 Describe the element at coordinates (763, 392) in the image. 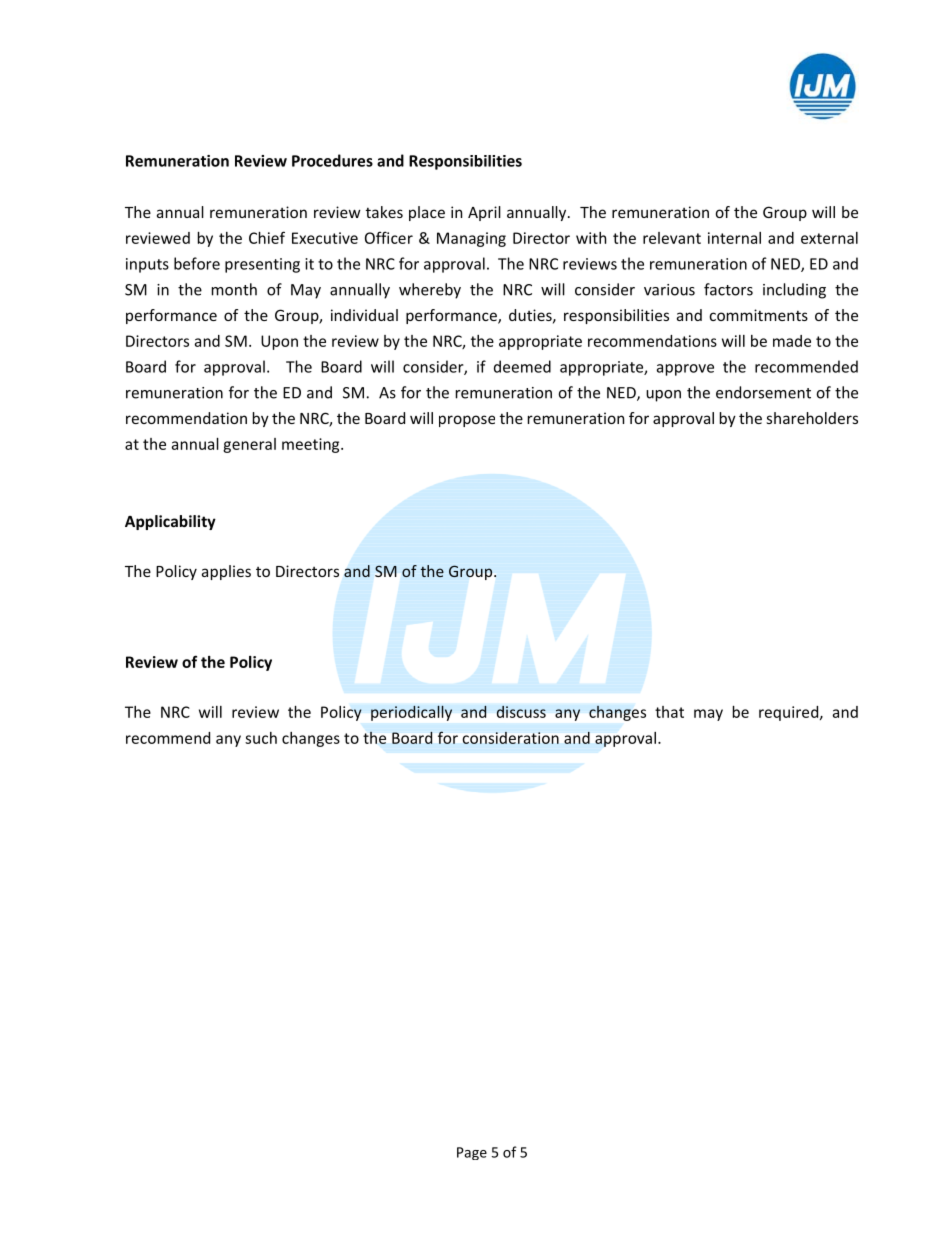

I see `endorsement` at that location.
